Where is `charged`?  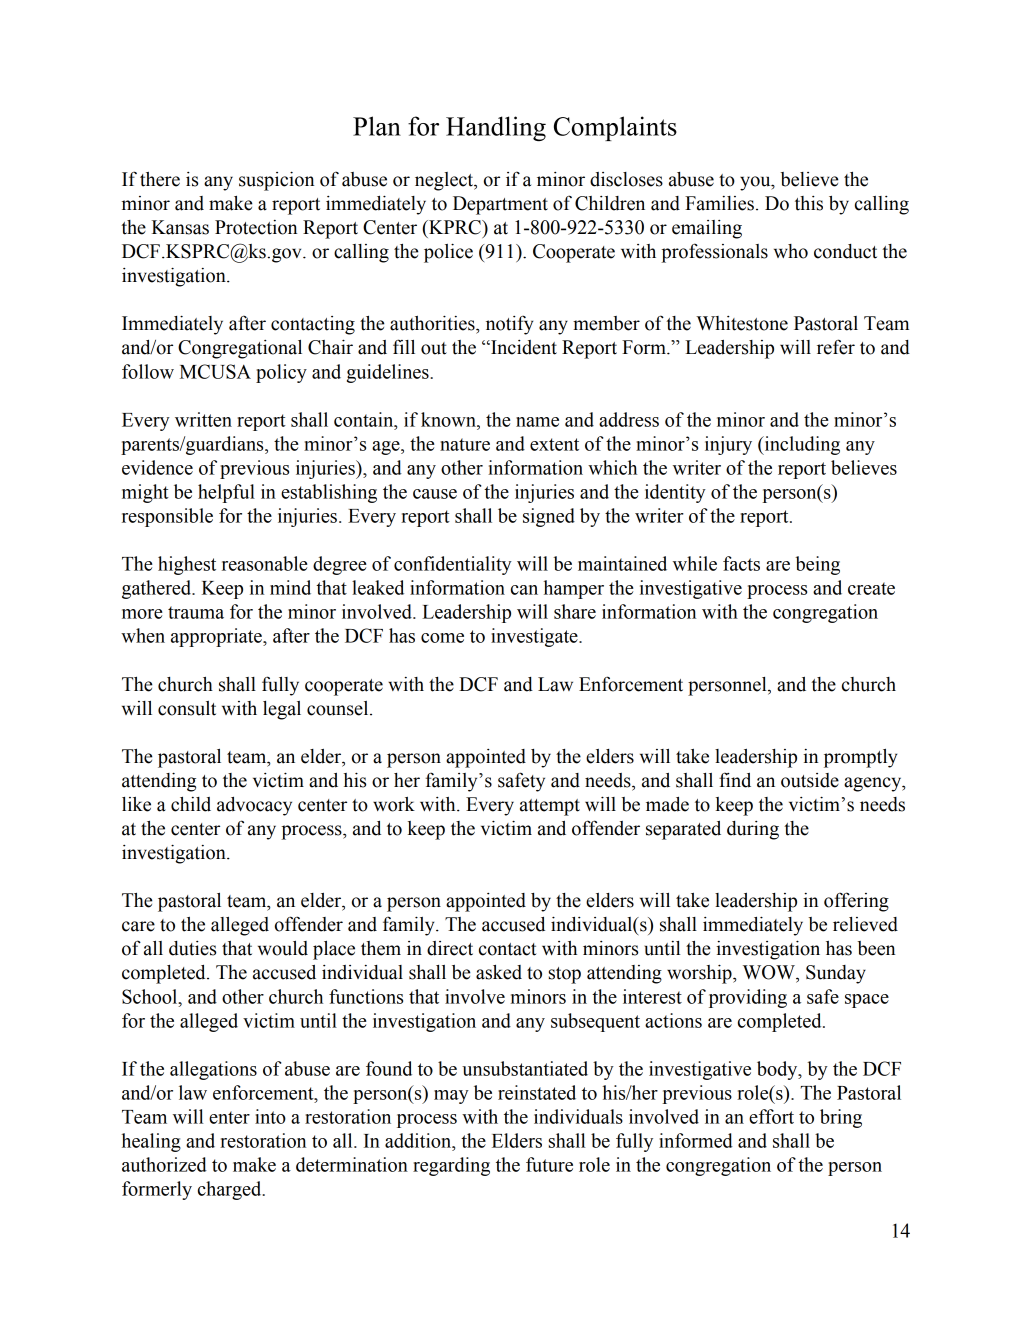
charged is located at coordinates (231, 1190).
